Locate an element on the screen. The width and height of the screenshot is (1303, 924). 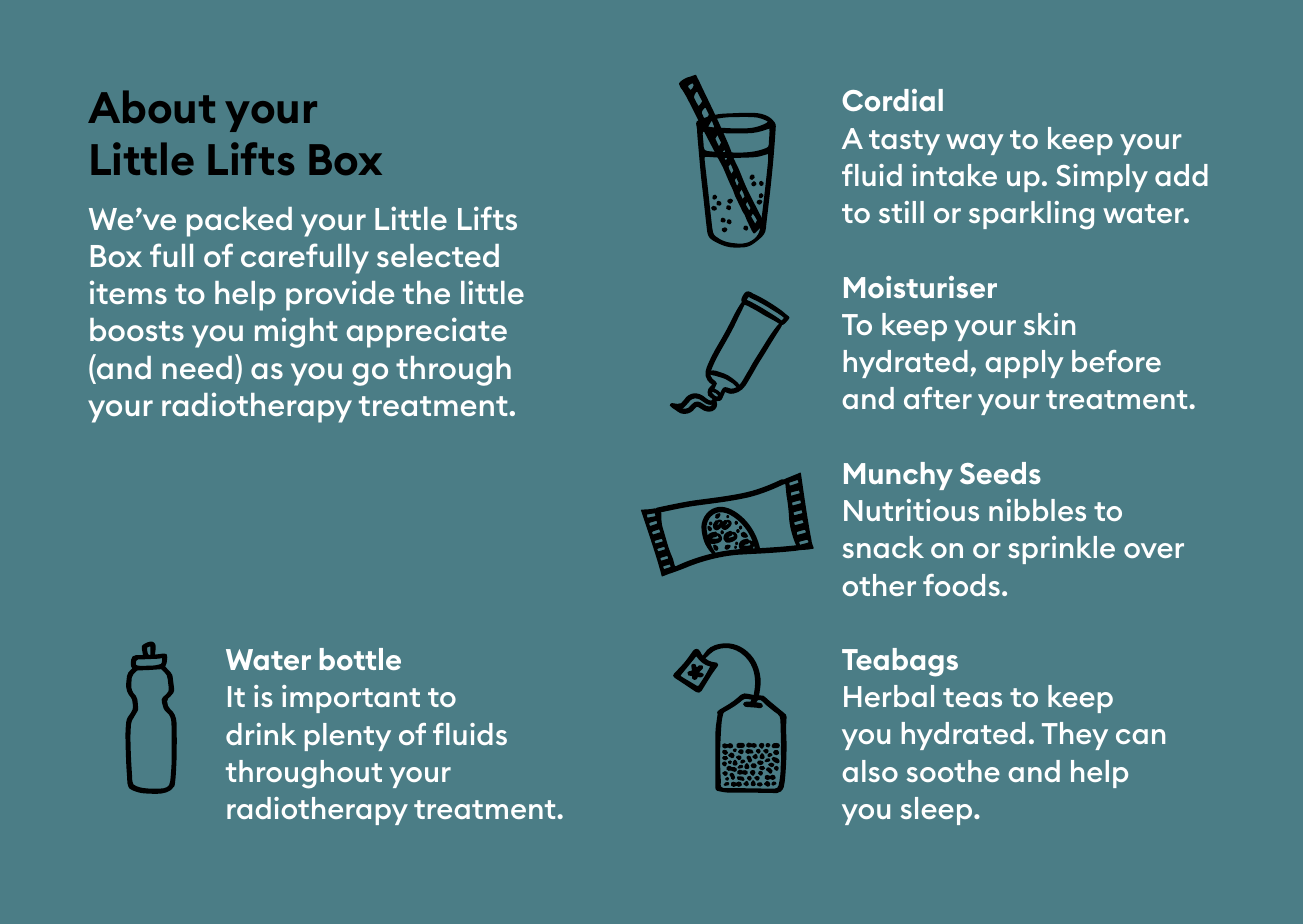
way is located at coordinates (975, 144).
